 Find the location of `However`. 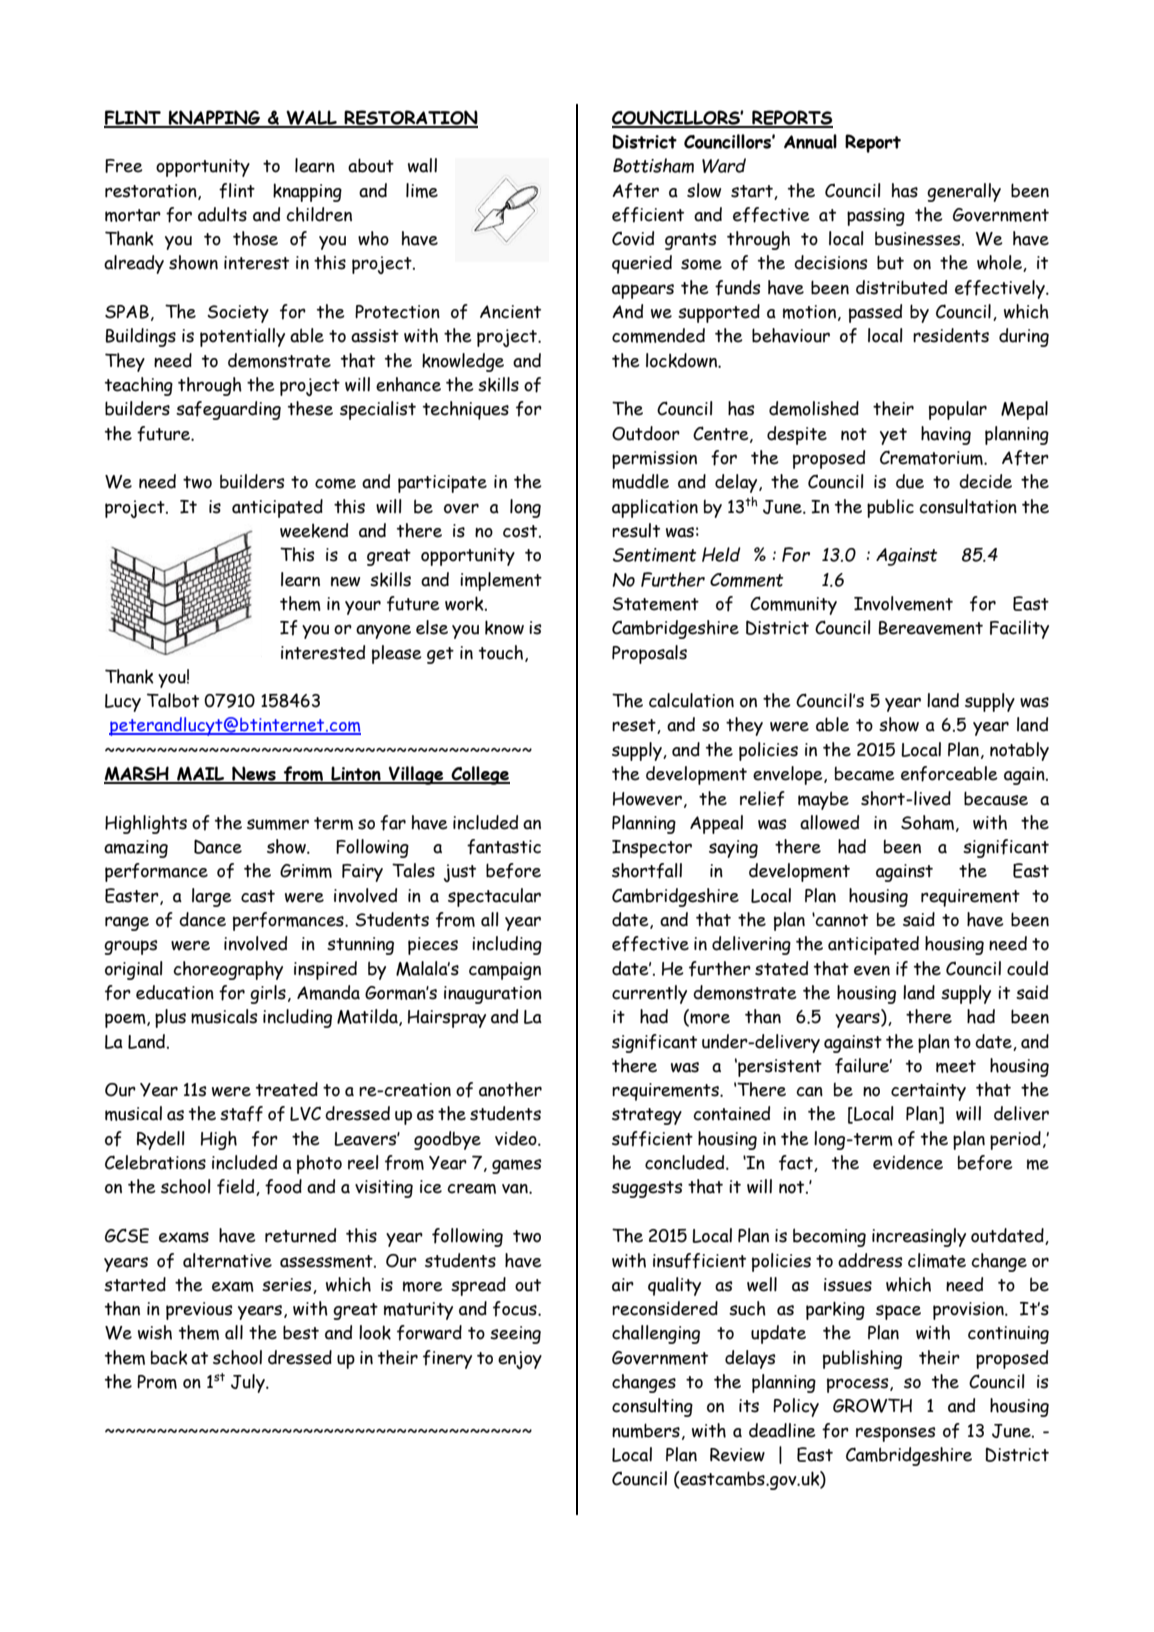

However is located at coordinates (647, 799).
